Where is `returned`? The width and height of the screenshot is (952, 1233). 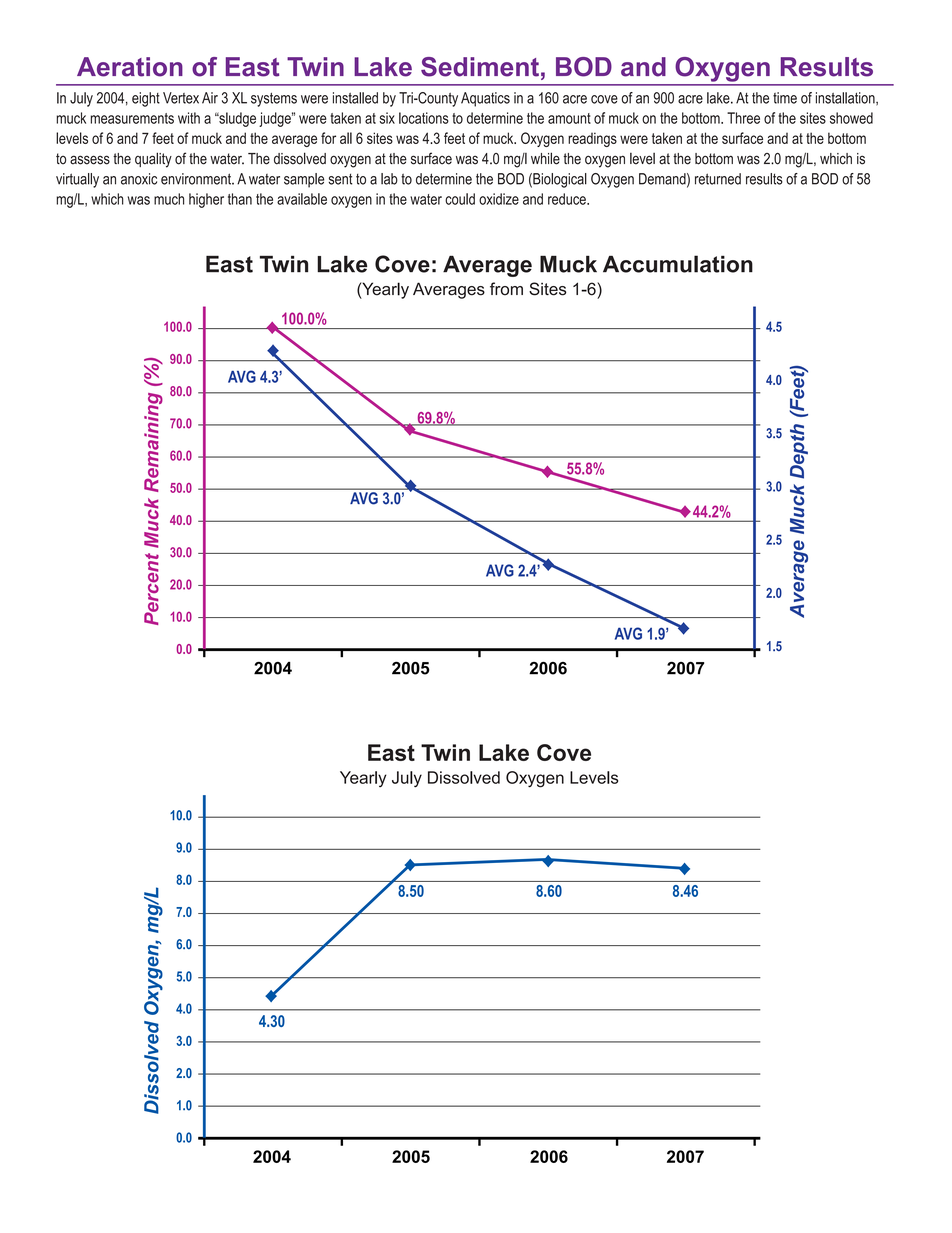
returned is located at coordinates (718, 179).
